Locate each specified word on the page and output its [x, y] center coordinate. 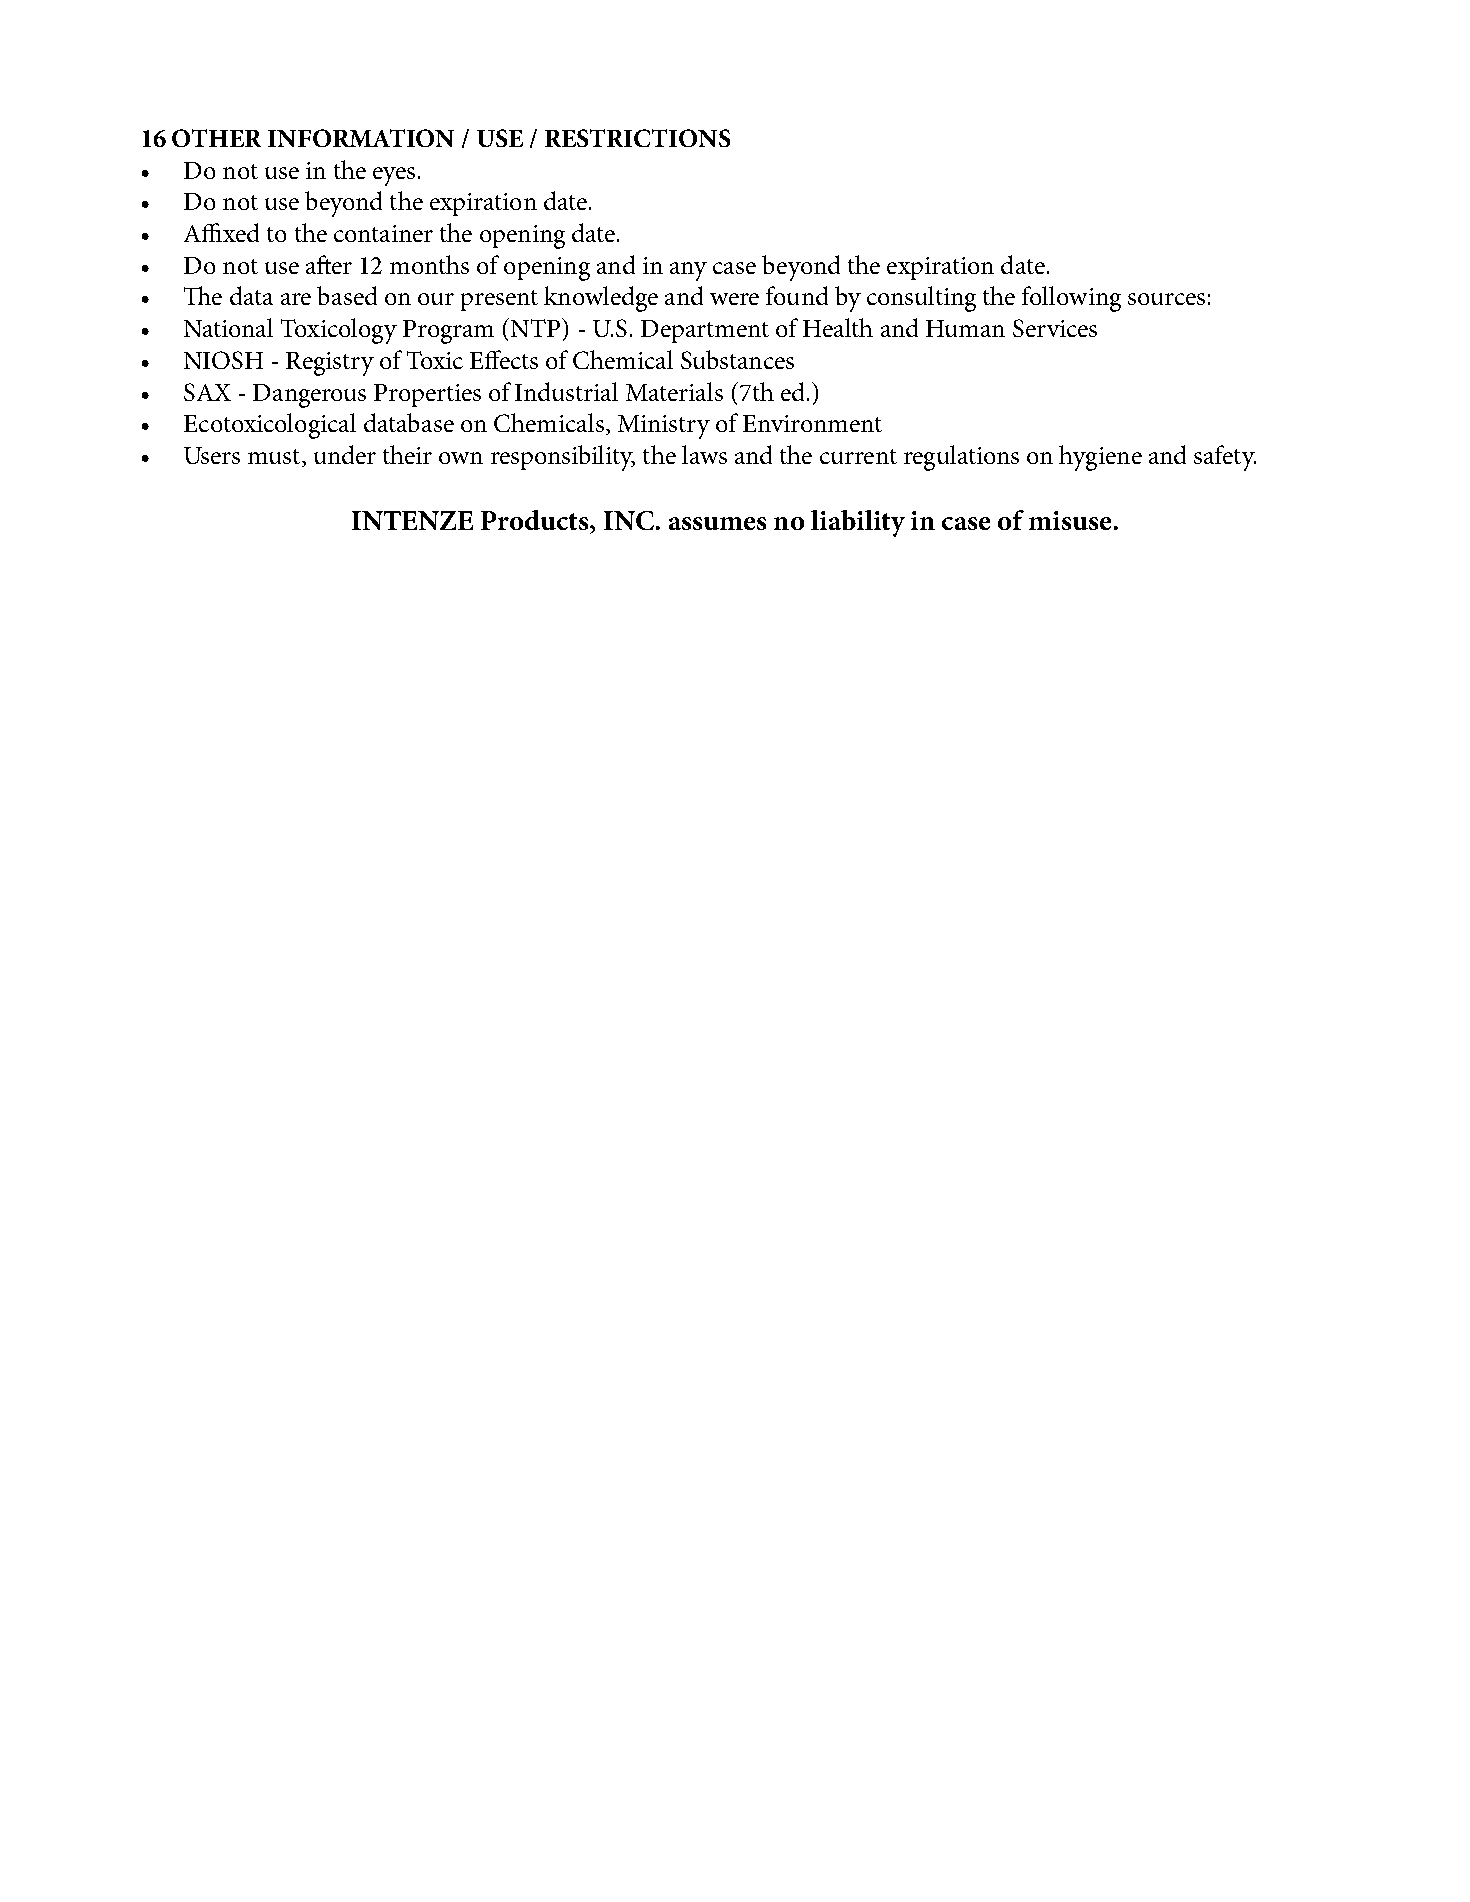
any [688, 271]
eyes [394, 176]
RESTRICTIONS [637, 138]
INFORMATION [361, 138]
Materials [674, 391]
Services [1055, 328]
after [329, 264]
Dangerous [309, 396]
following [1071, 299]
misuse [1070, 520]
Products [536, 520]
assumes [717, 523]
